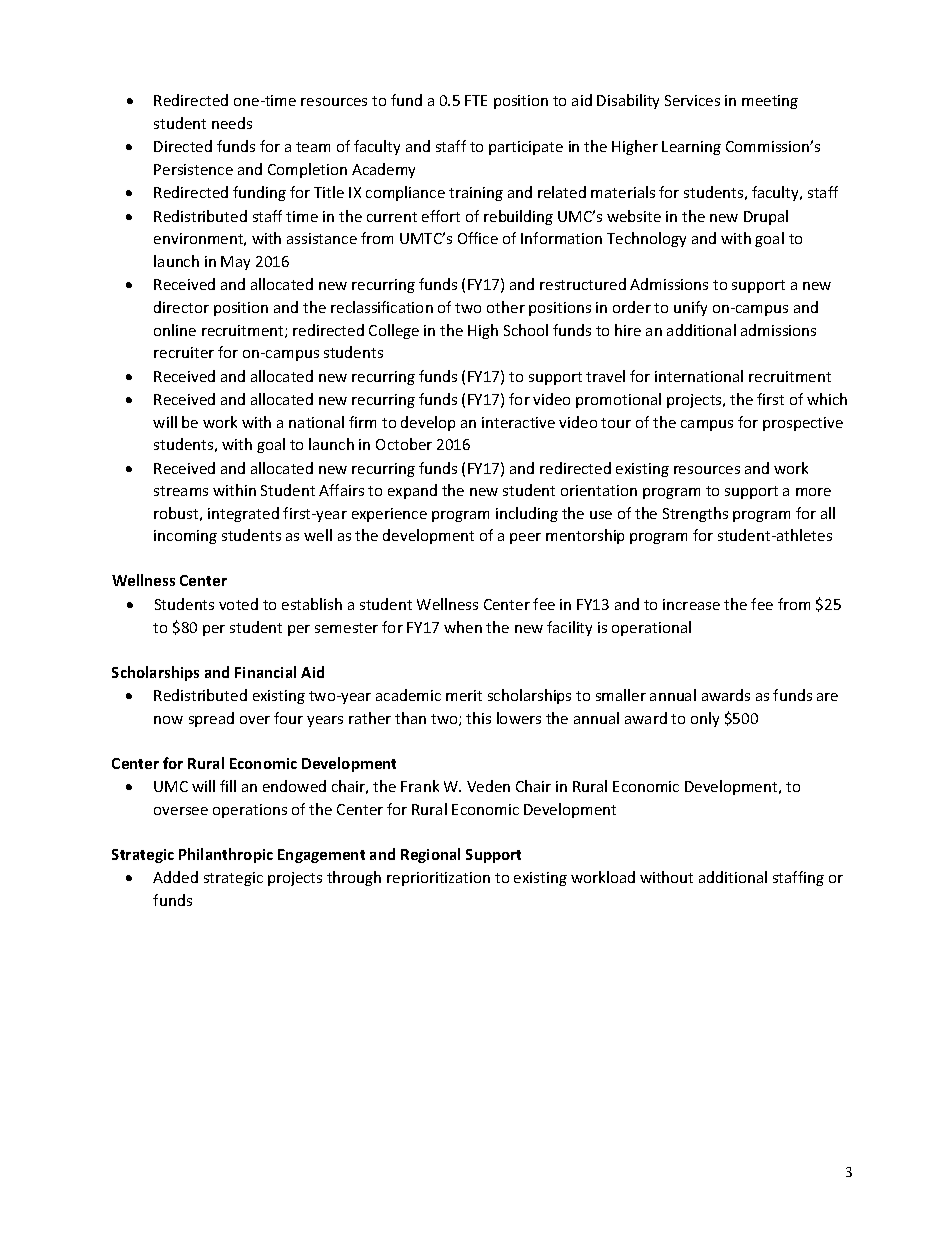 Image resolution: width=952 pixels, height=1233 pixels. Describe the element at coordinates (476, 100) in the screenshot. I see `FTE` at that location.
